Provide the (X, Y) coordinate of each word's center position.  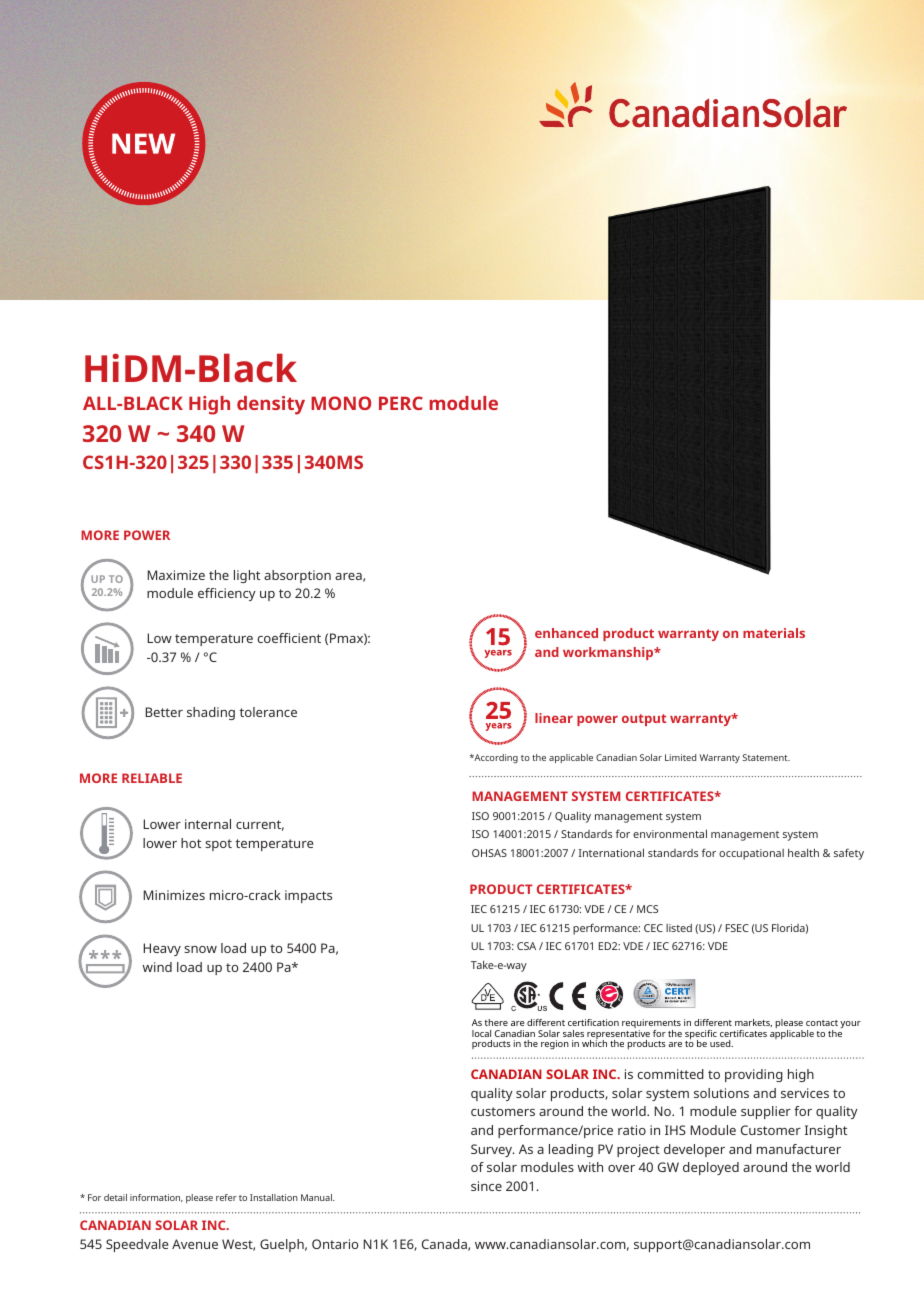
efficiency (227, 594)
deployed (711, 1168)
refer (226, 1197)
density (271, 405)
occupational (751, 854)
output (644, 720)
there (496, 1022)
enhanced (566, 633)
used (721, 1043)
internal (208, 824)
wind (157, 967)
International (611, 852)
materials (774, 633)
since (486, 1186)
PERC (401, 403)
